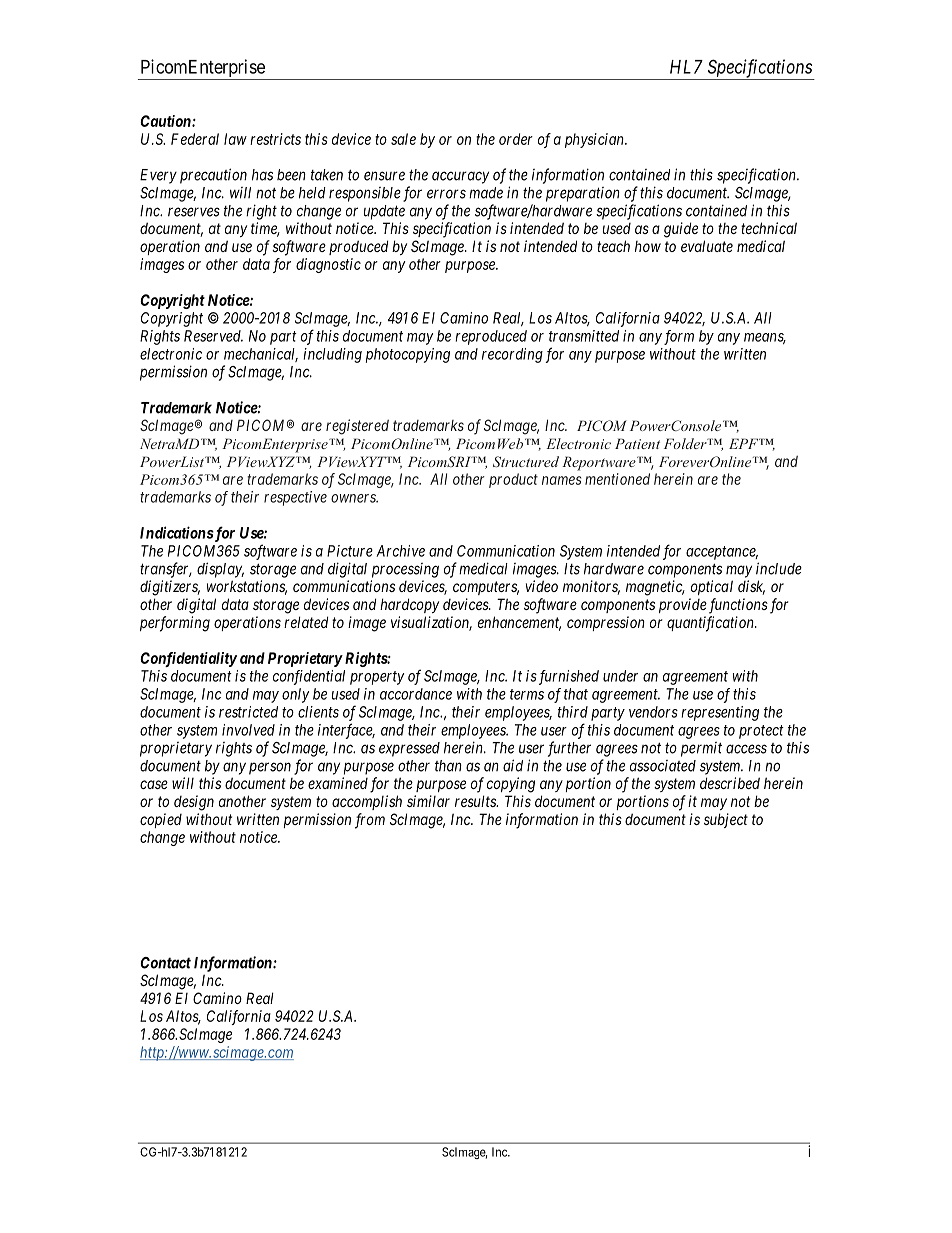  What do you see at coordinates (460, 177) in the screenshot?
I see `accuracy` at bounding box center [460, 177].
